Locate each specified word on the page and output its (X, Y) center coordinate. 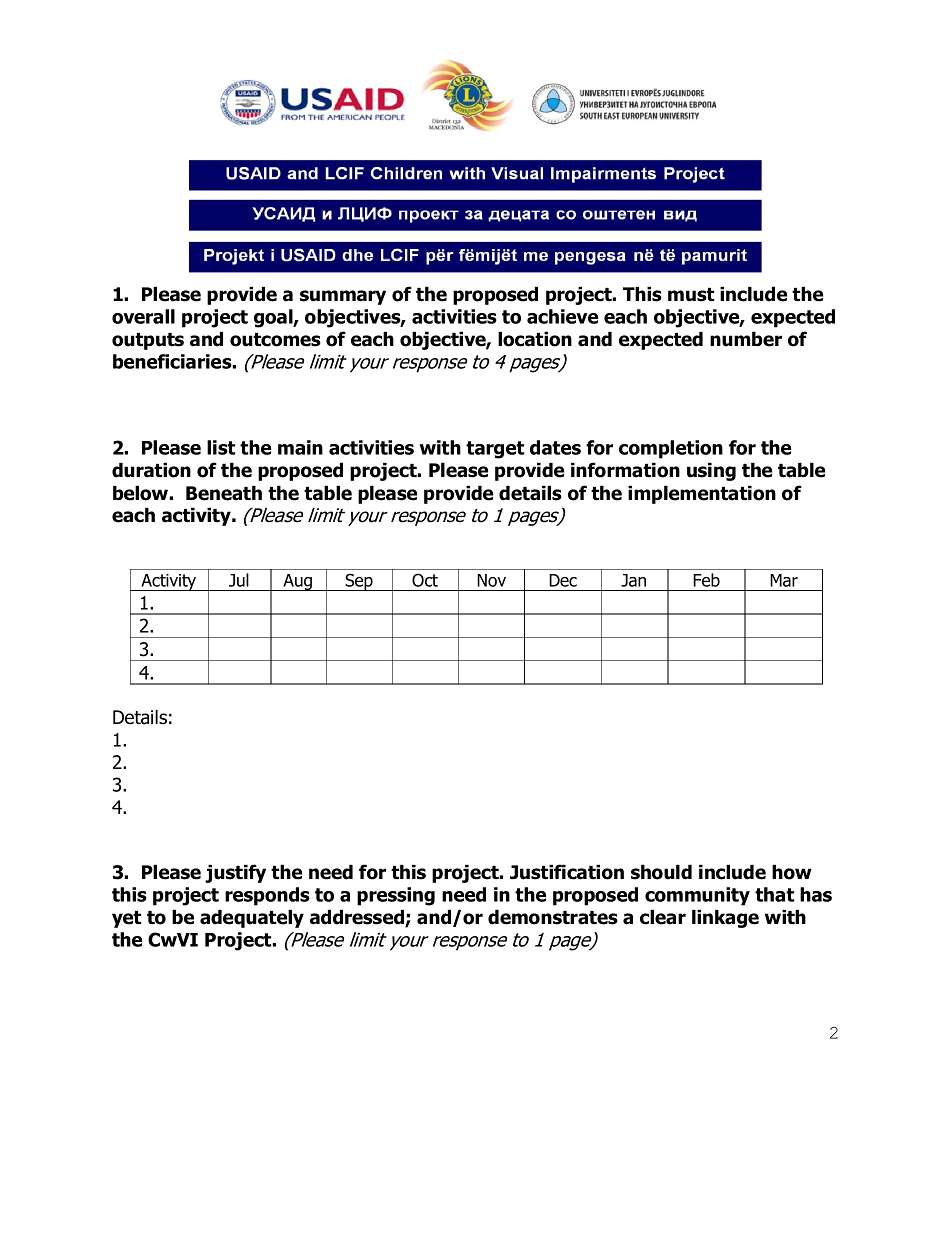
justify (235, 873)
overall (143, 316)
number (746, 339)
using (711, 471)
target (495, 450)
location (535, 339)
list (221, 447)
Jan (633, 580)
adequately (252, 918)
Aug (297, 582)
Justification (567, 872)
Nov (491, 580)
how (792, 872)
